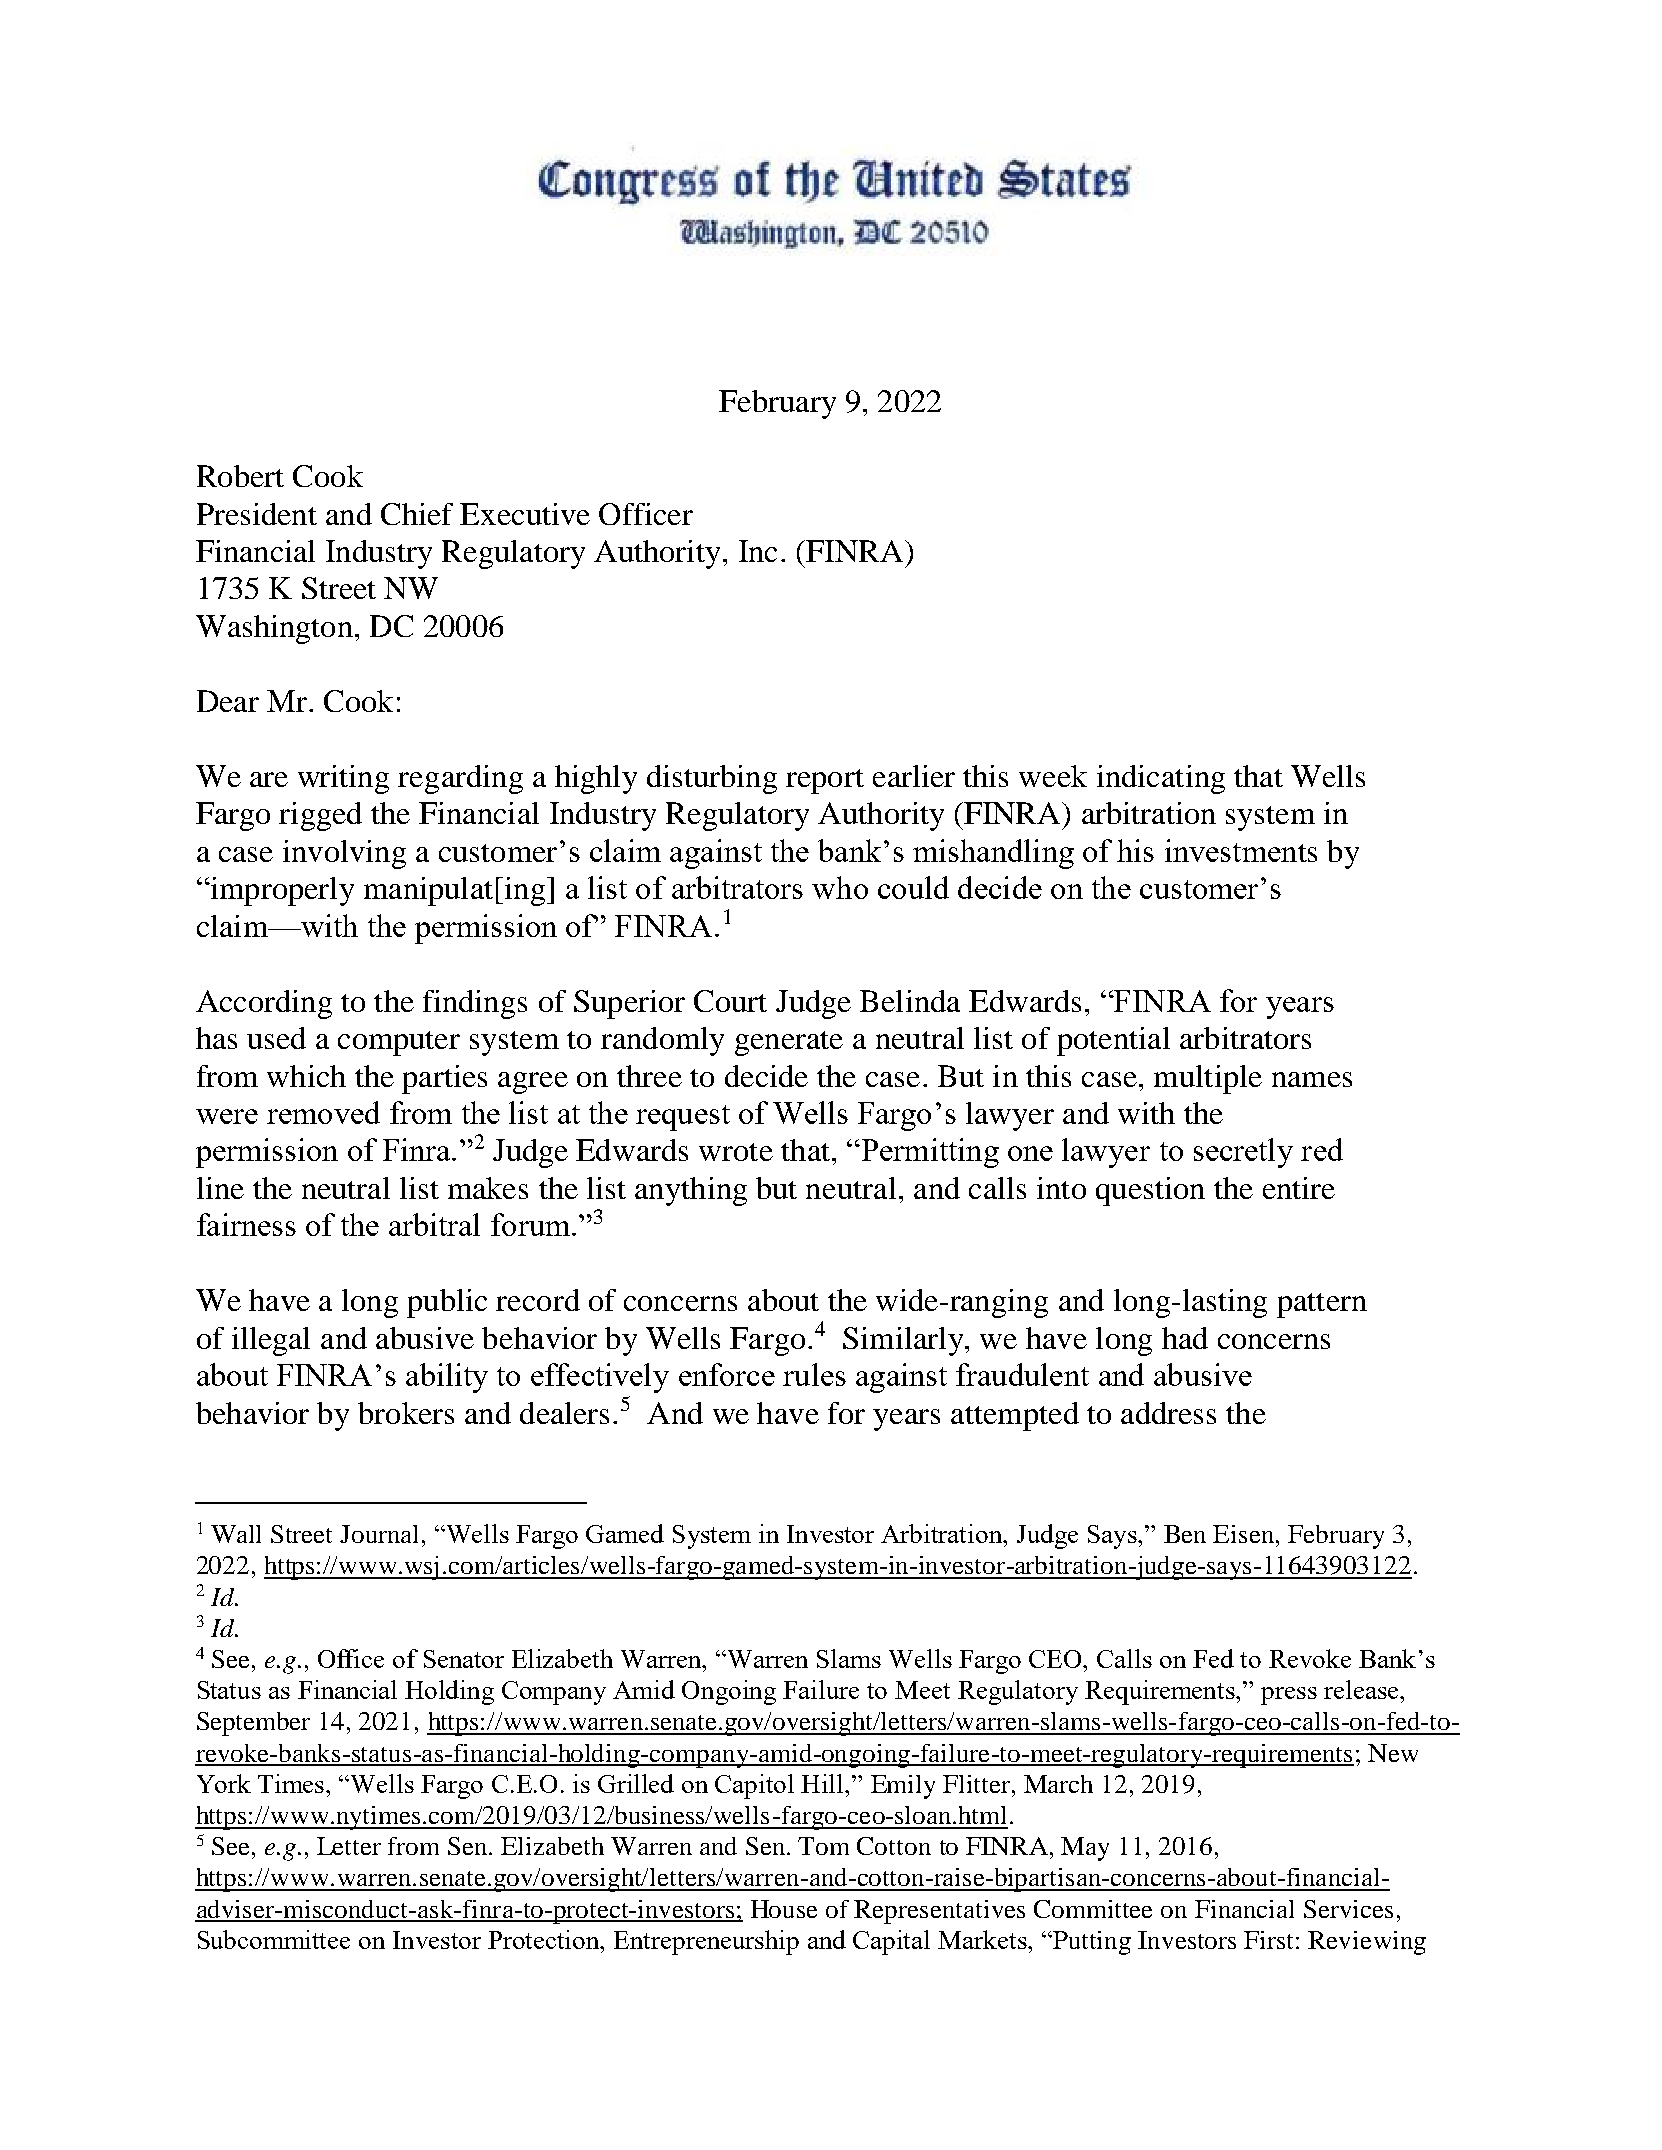 This document has width=1662, height=2150. Describe the element at coordinates (224, 1783) in the document. I see `York` at that location.
